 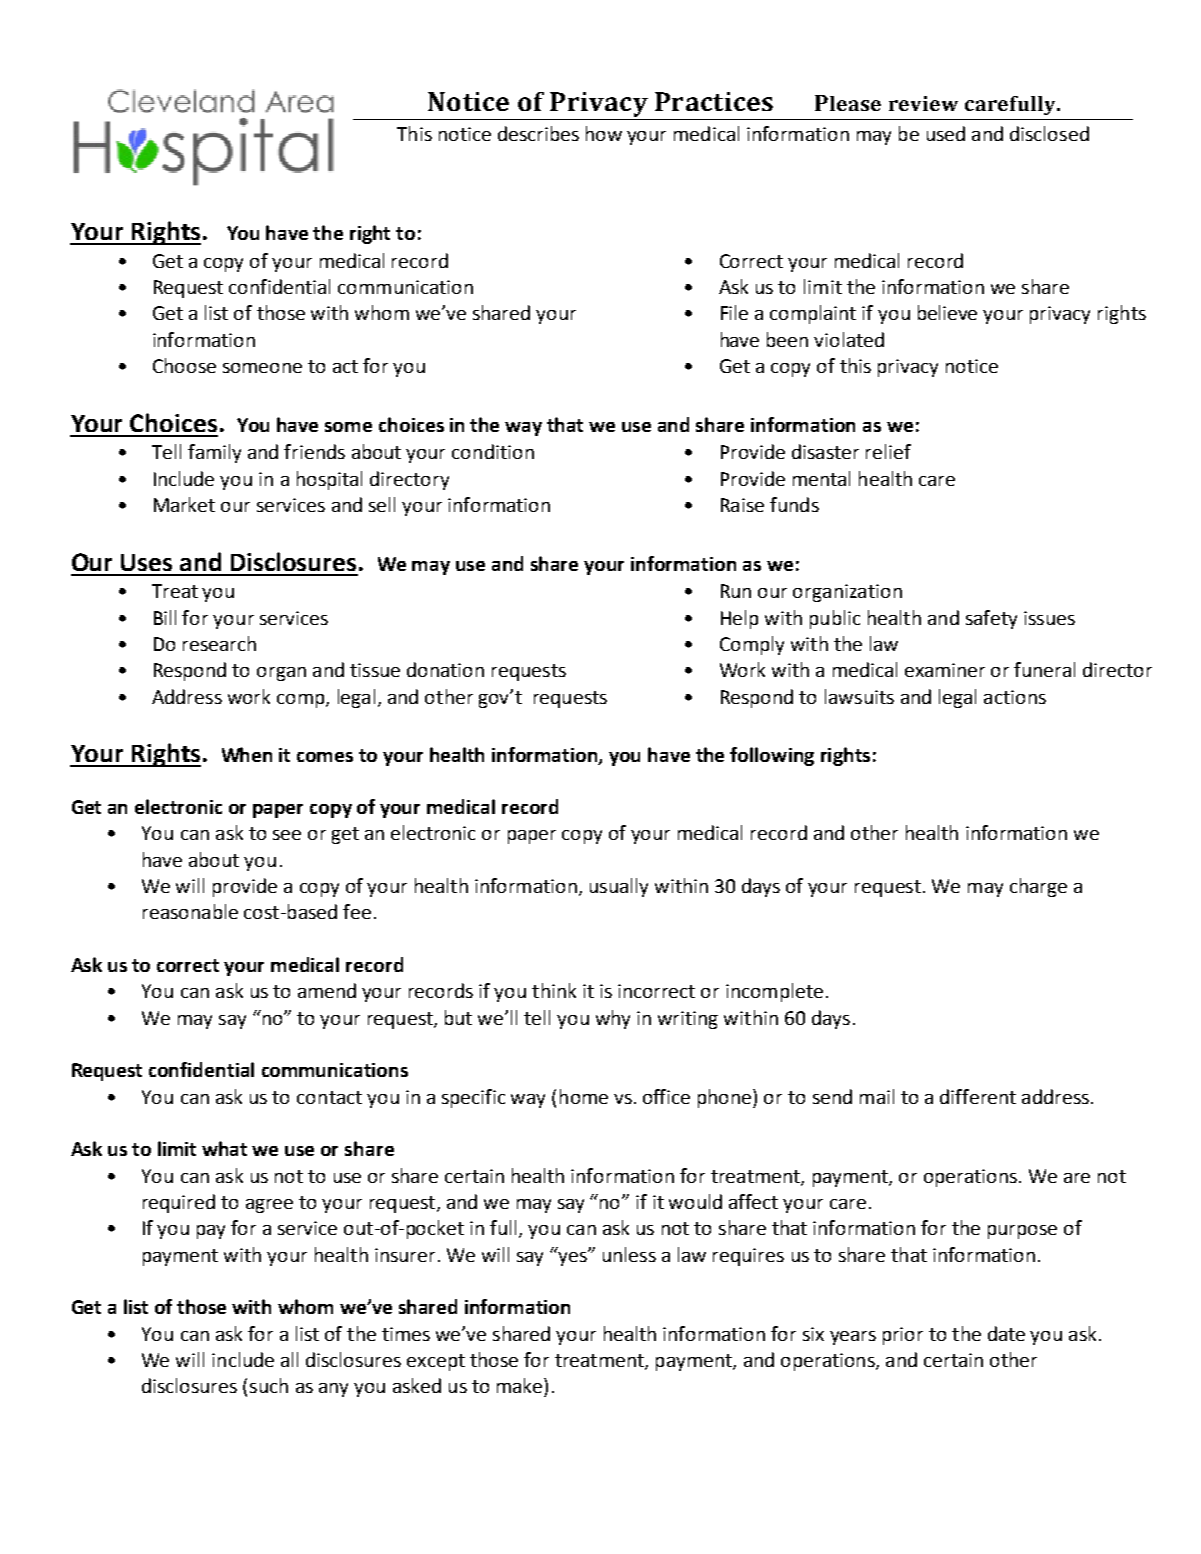 What do you see at coordinates (1038, 887) in the screenshot?
I see `charge` at bounding box center [1038, 887].
